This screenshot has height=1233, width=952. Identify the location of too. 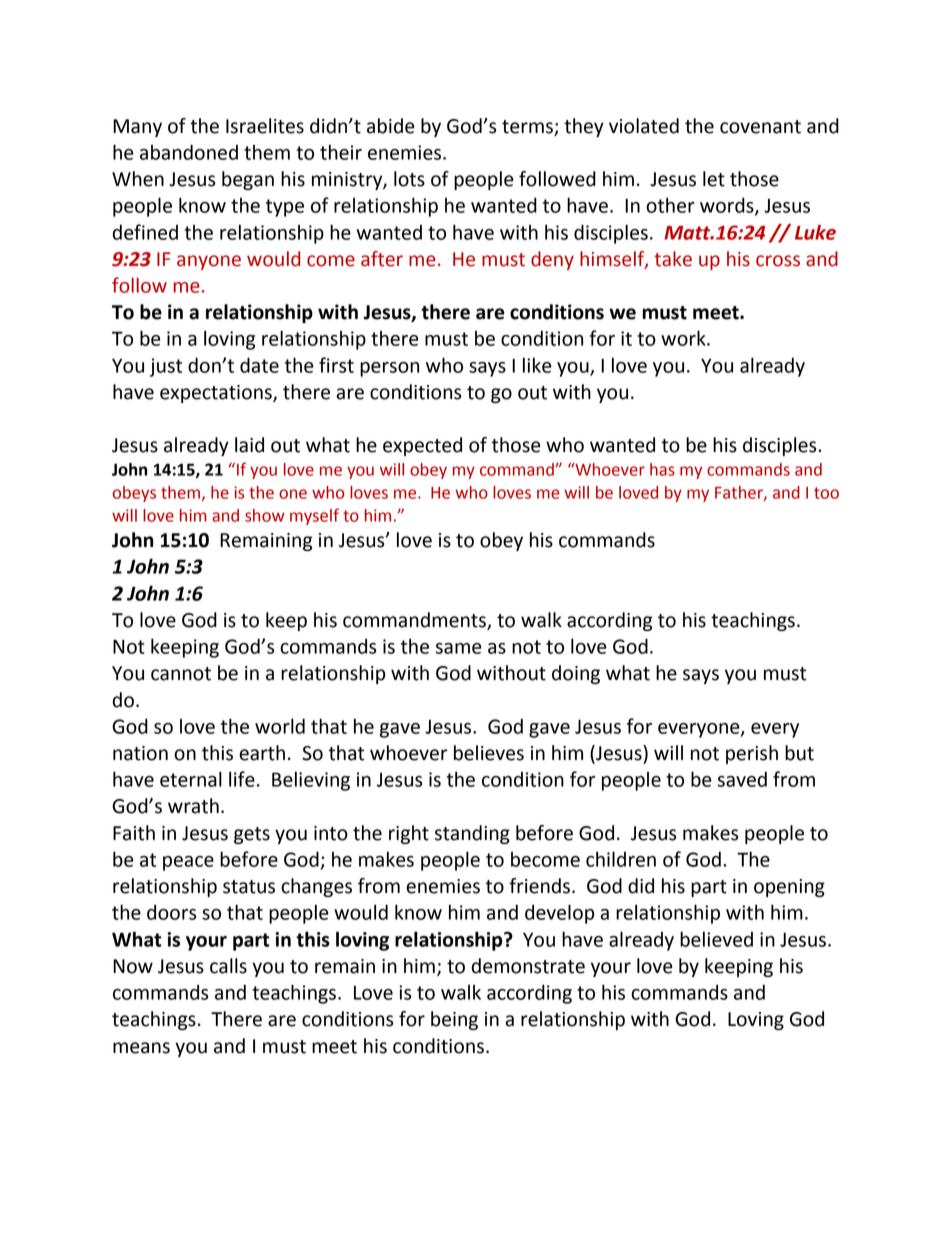
(826, 493).
